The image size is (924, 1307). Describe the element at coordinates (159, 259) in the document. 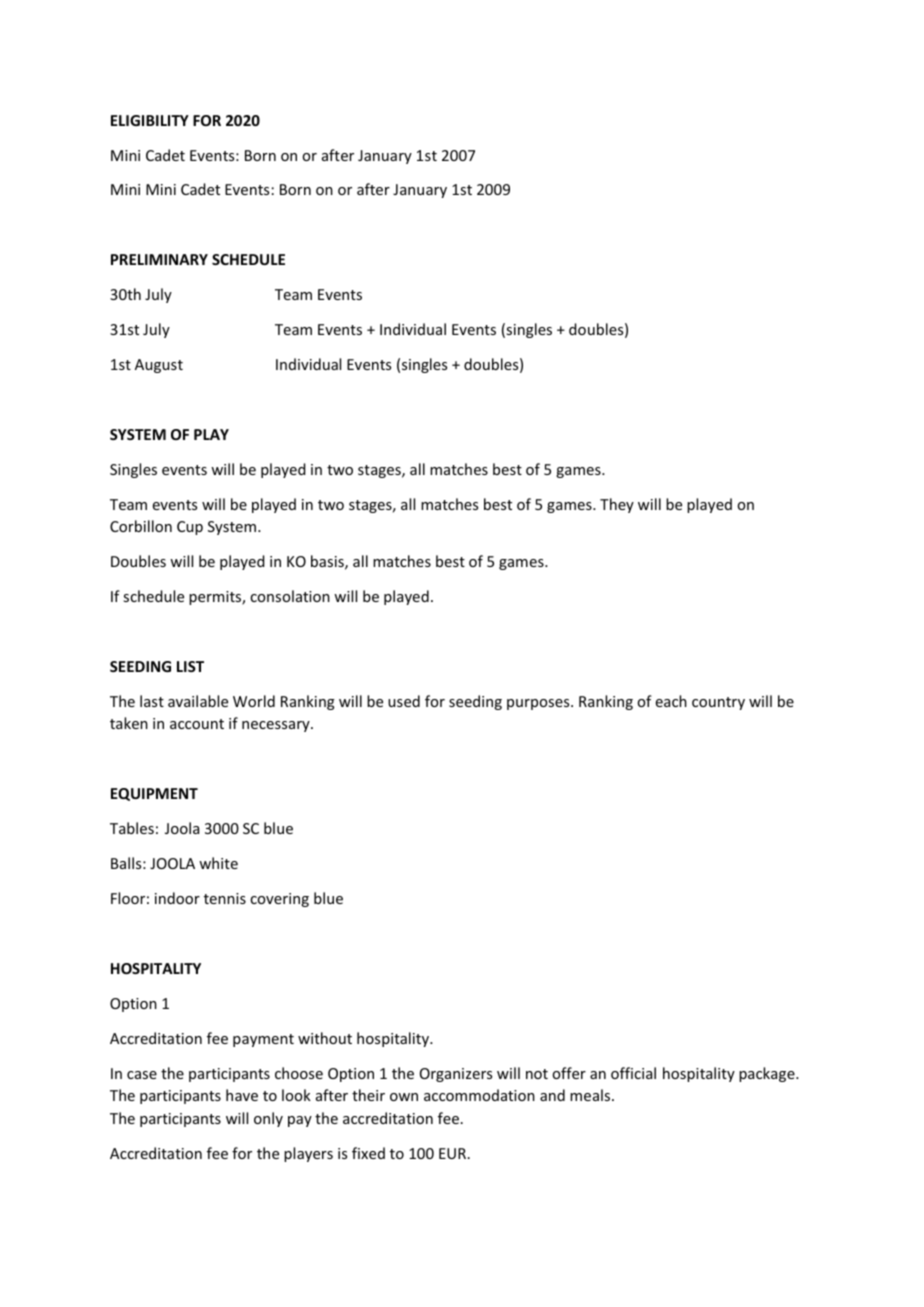

I see `PRELIMINARY` at that location.
